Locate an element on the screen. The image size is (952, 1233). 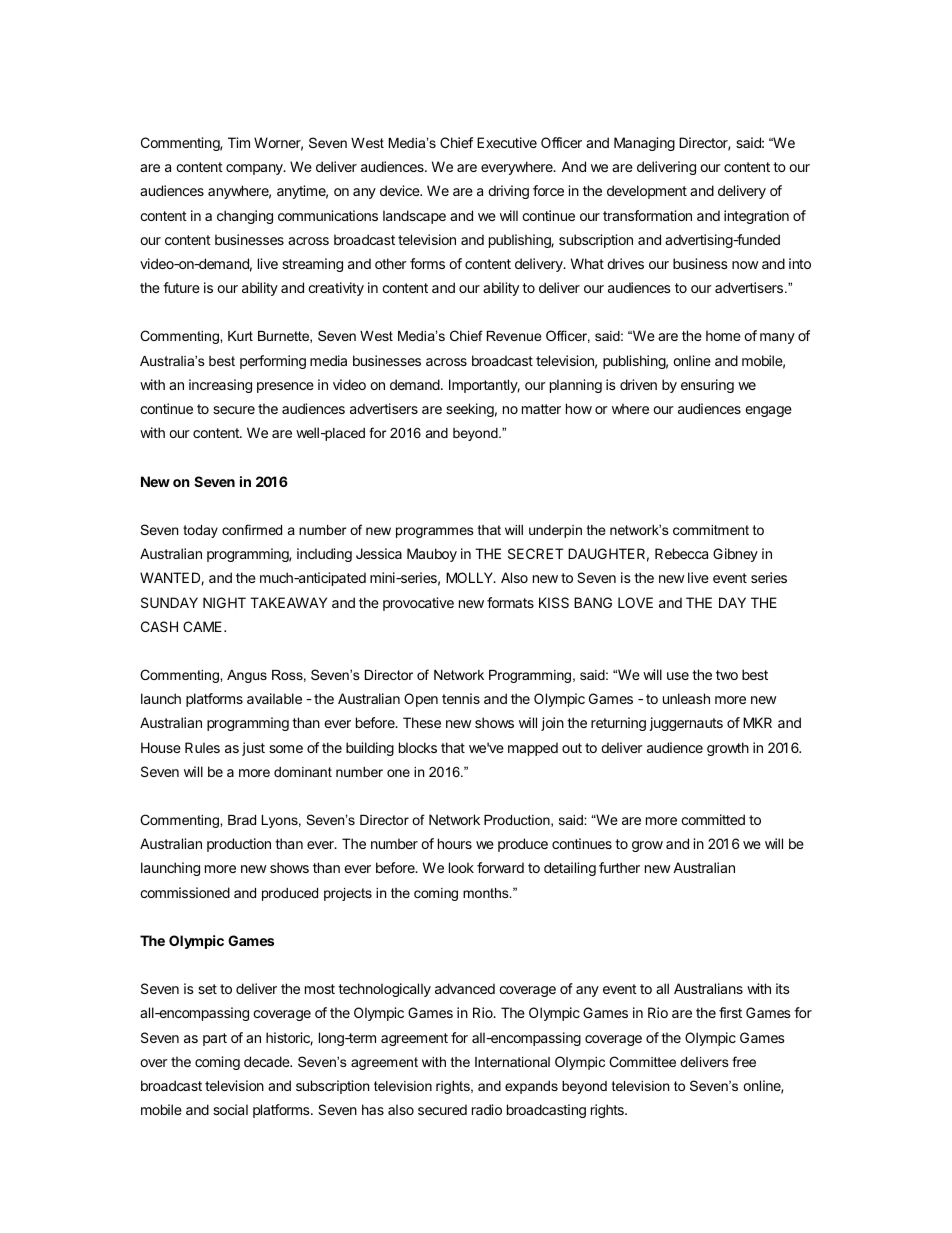
social is located at coordinates (230, 1109).
